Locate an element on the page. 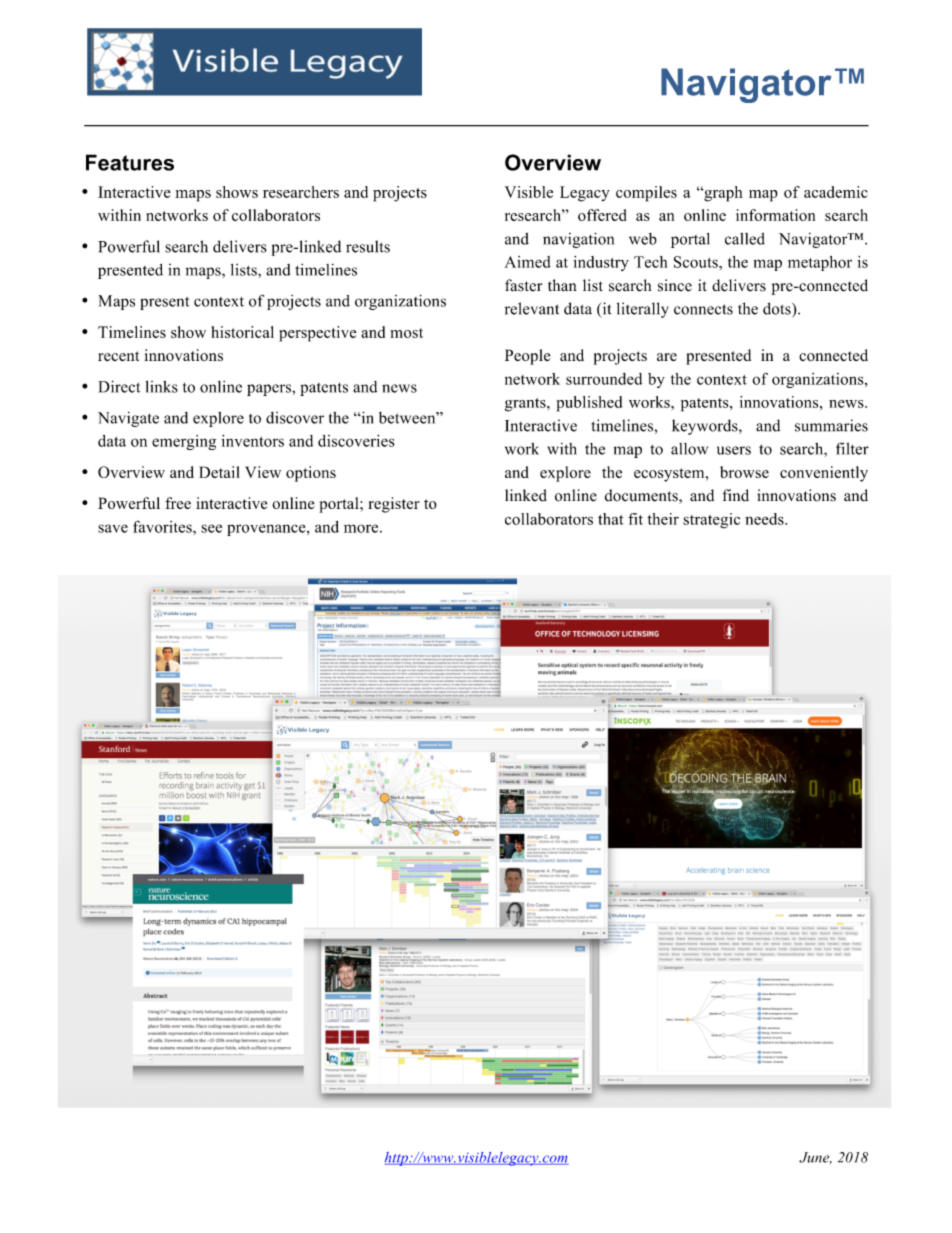 The width and height of the document is (952, 1233). June is located at coordinates (815, 1158).
